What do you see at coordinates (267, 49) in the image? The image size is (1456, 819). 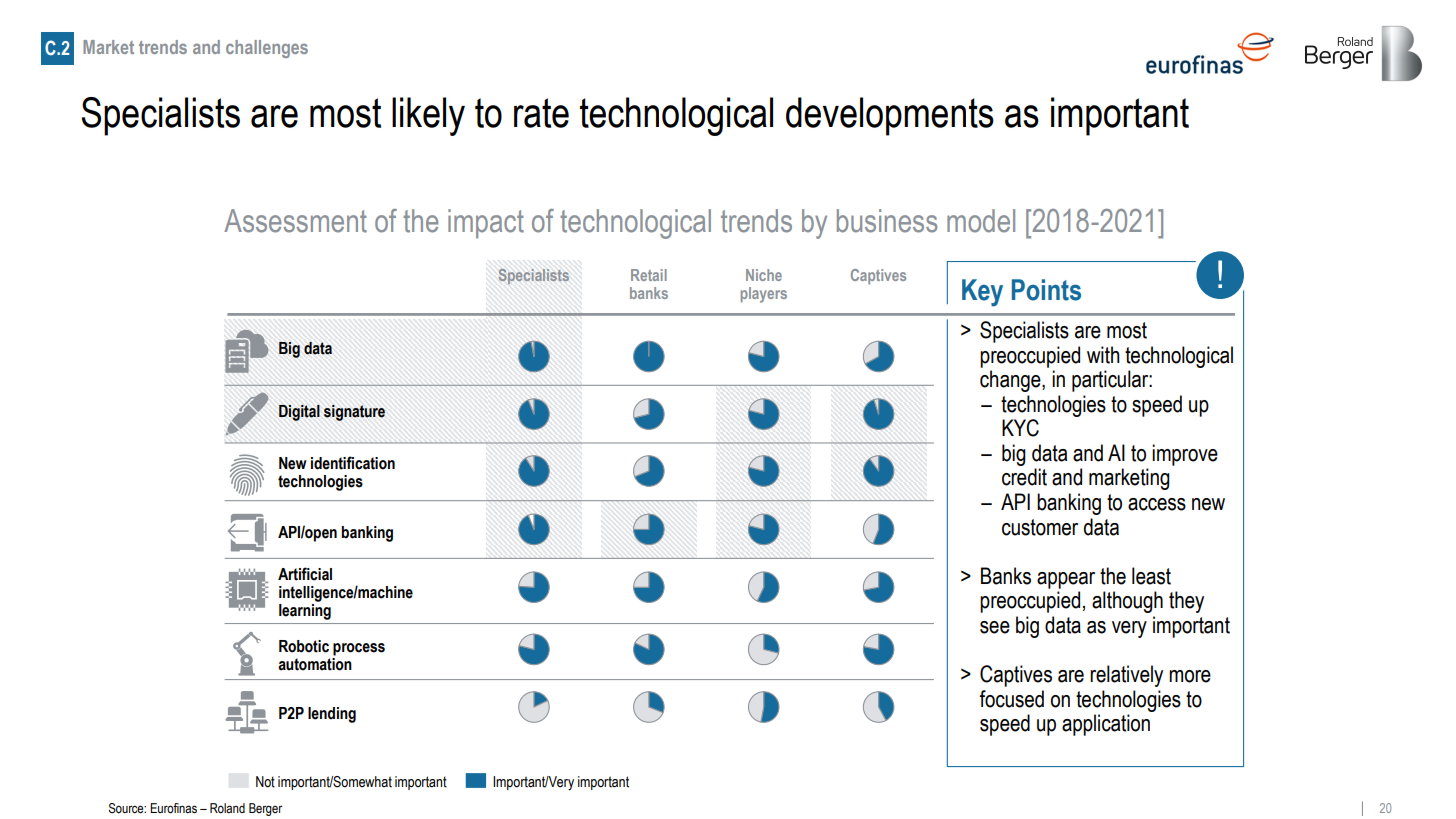 I see `challenges` at bounding box center [267, 49].
